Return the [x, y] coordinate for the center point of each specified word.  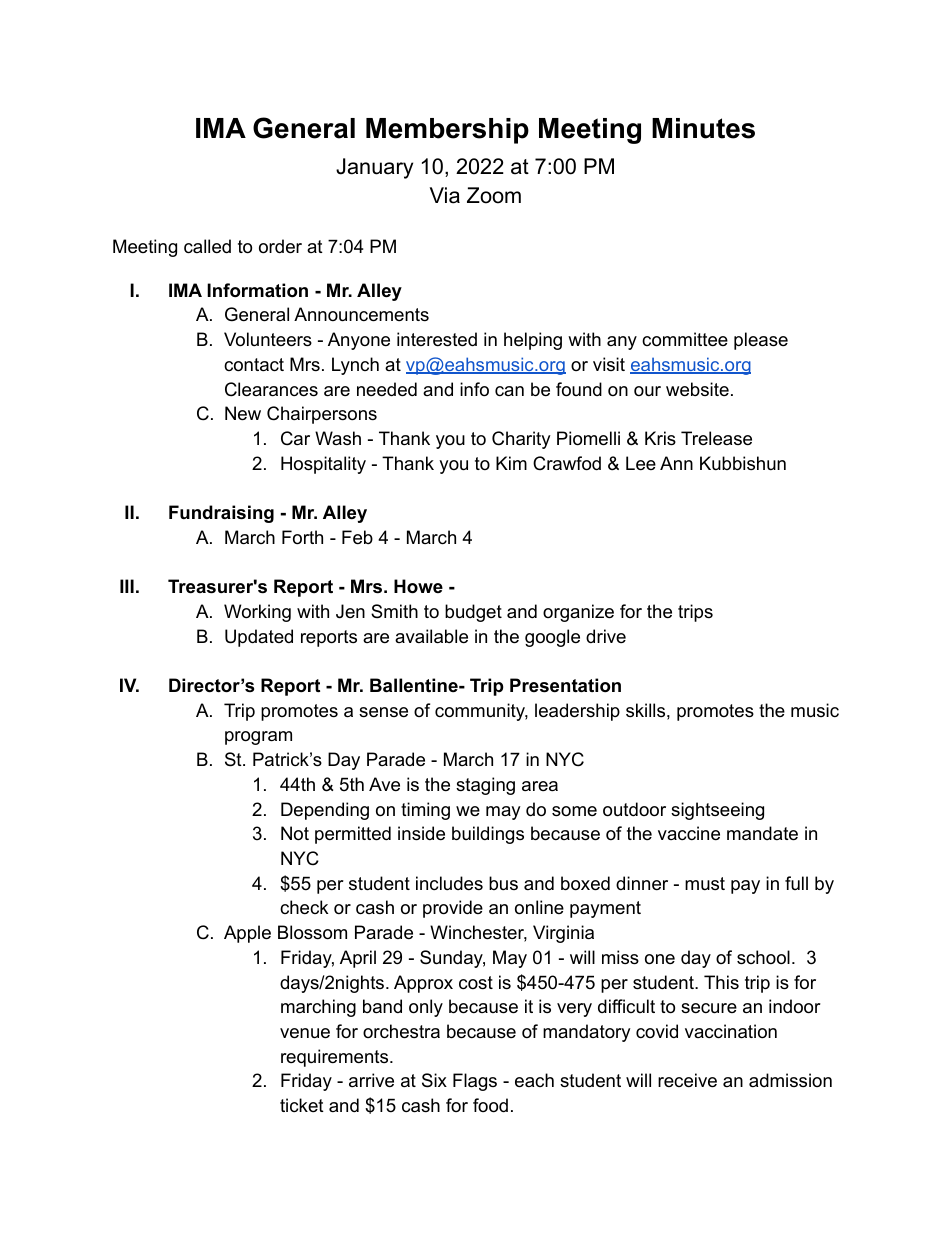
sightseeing [717, 811]
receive [687, 1080]
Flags [475, 1082]
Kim [511, 463]
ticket [302, 1105]
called [207, 246]
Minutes [703, 128]
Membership [447, 131]
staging [485, 786]
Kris [660, 438]
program [258, 738]
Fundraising [221, 514]
